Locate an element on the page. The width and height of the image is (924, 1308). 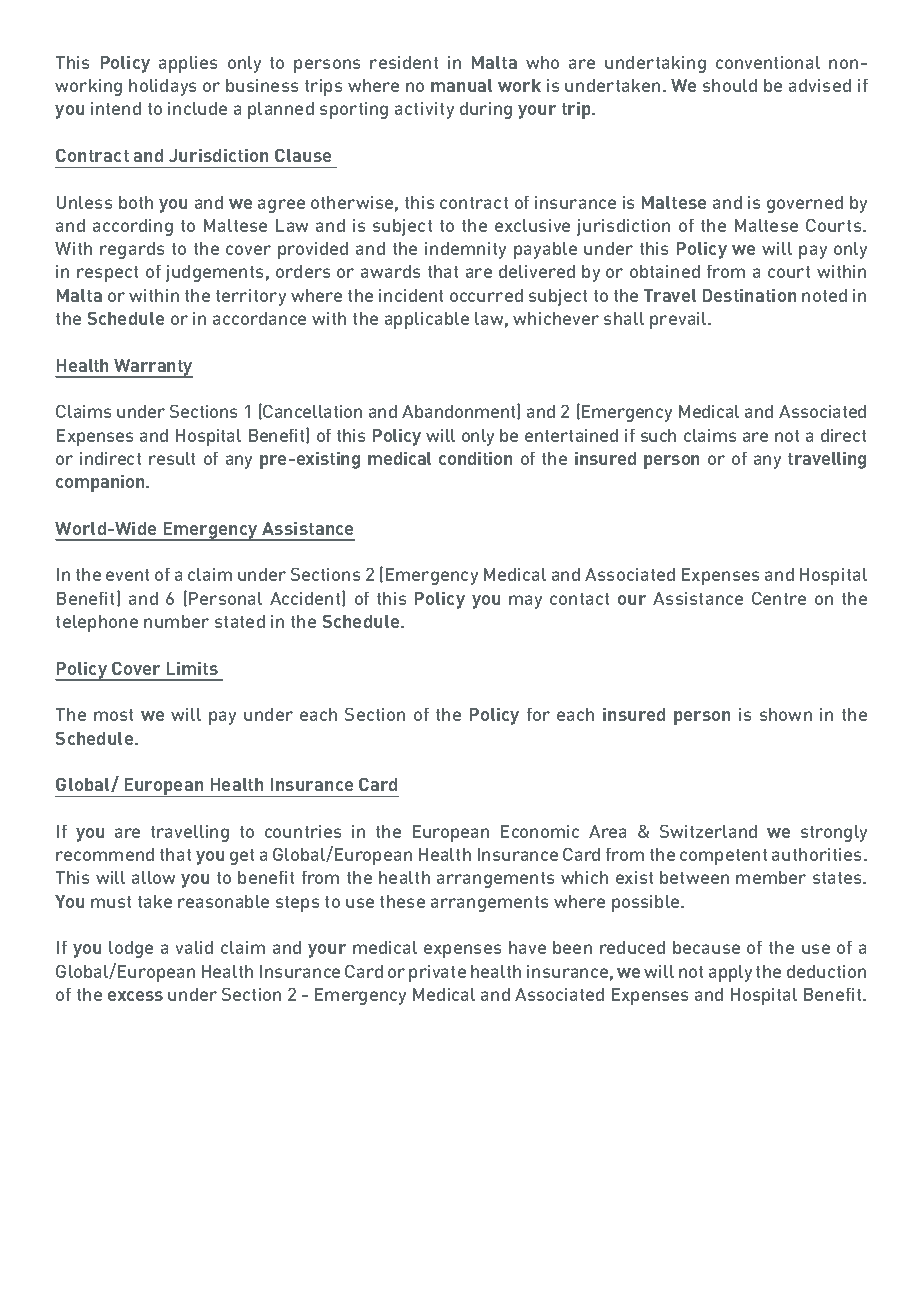
apply is located at coordinates (730, 973).
